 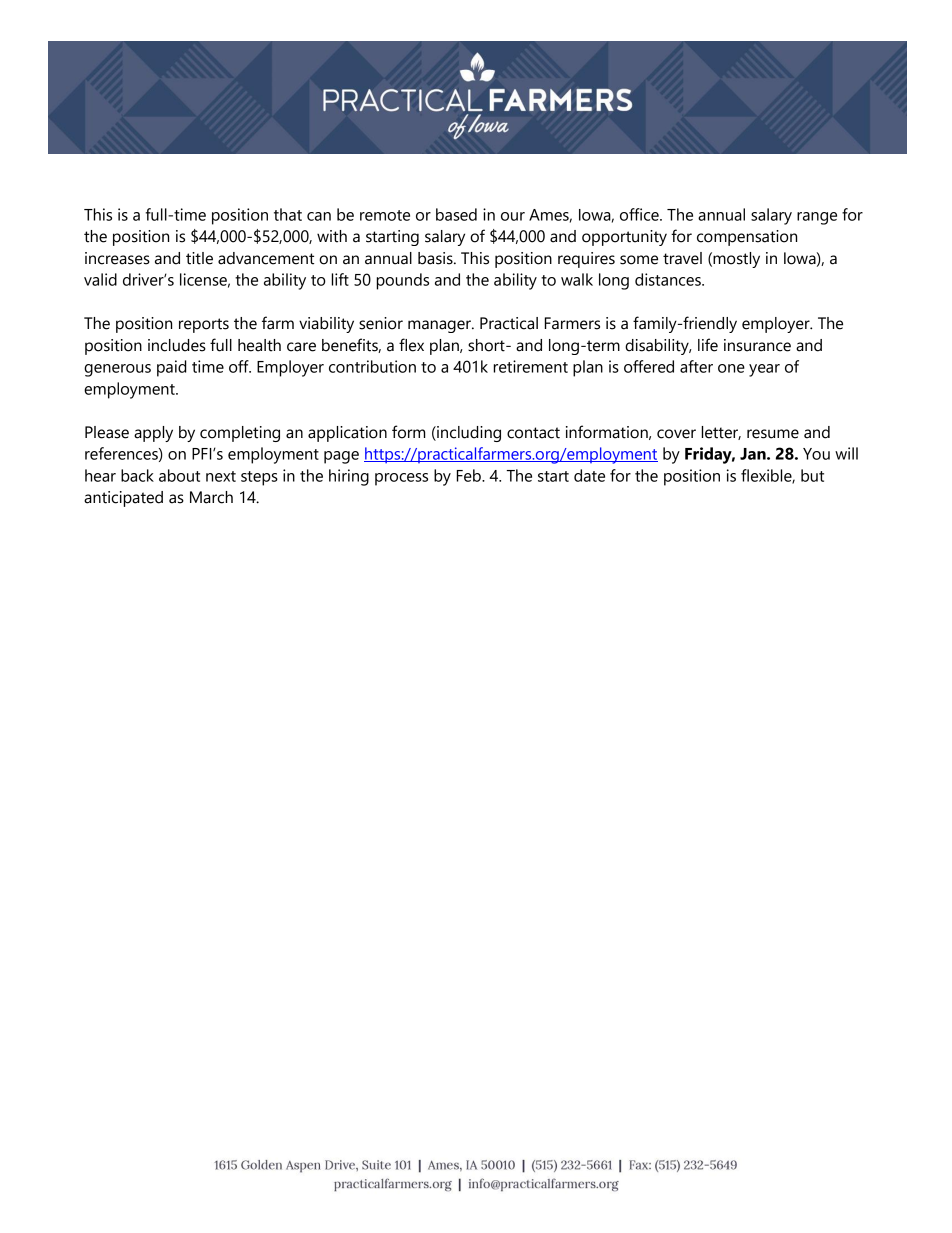 What do you see at coordinates (757, 345) in the document?
I see `insurance` at bounding box center [757, 345].
